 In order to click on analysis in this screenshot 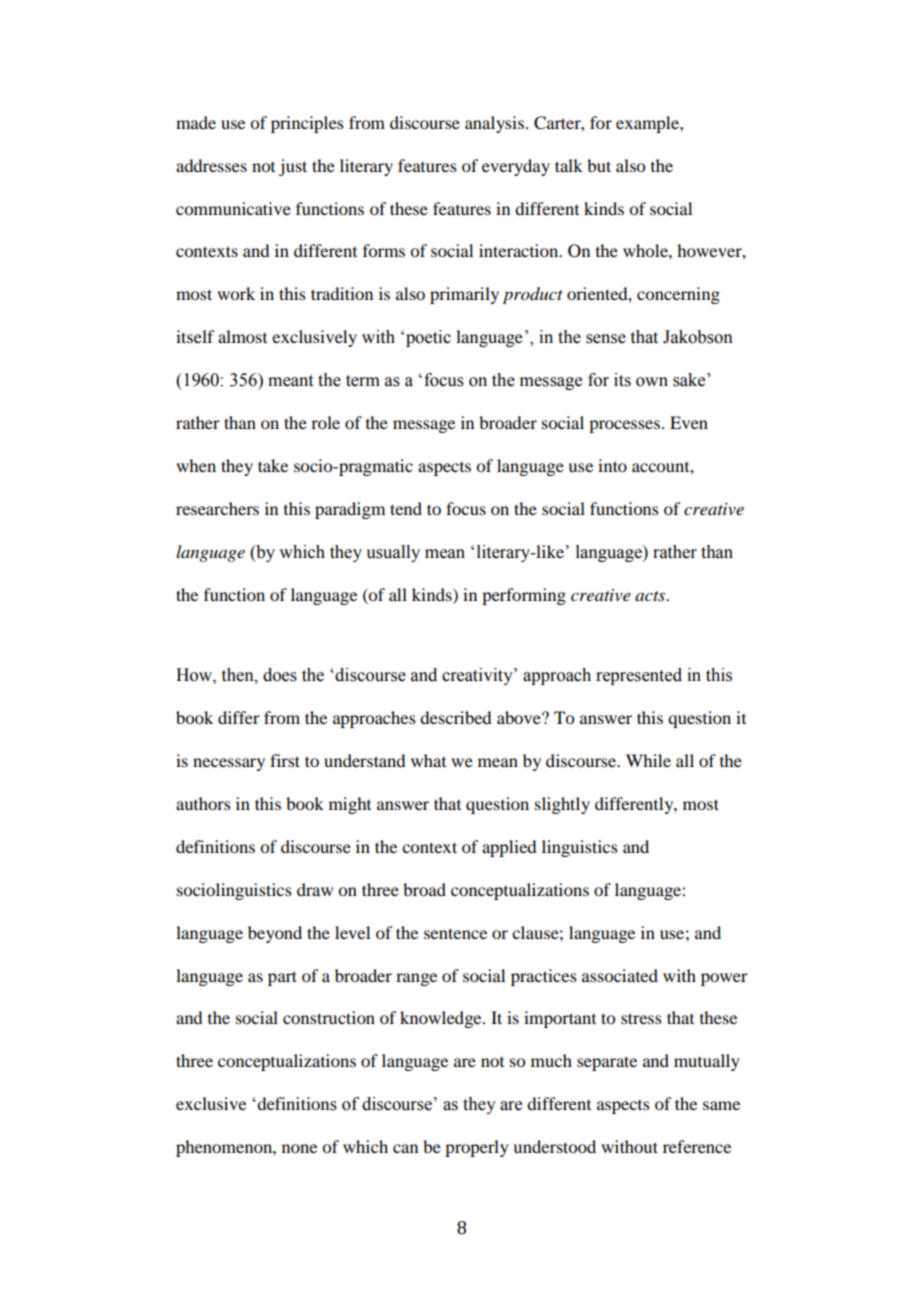, I will do `click(494, 124)`.
